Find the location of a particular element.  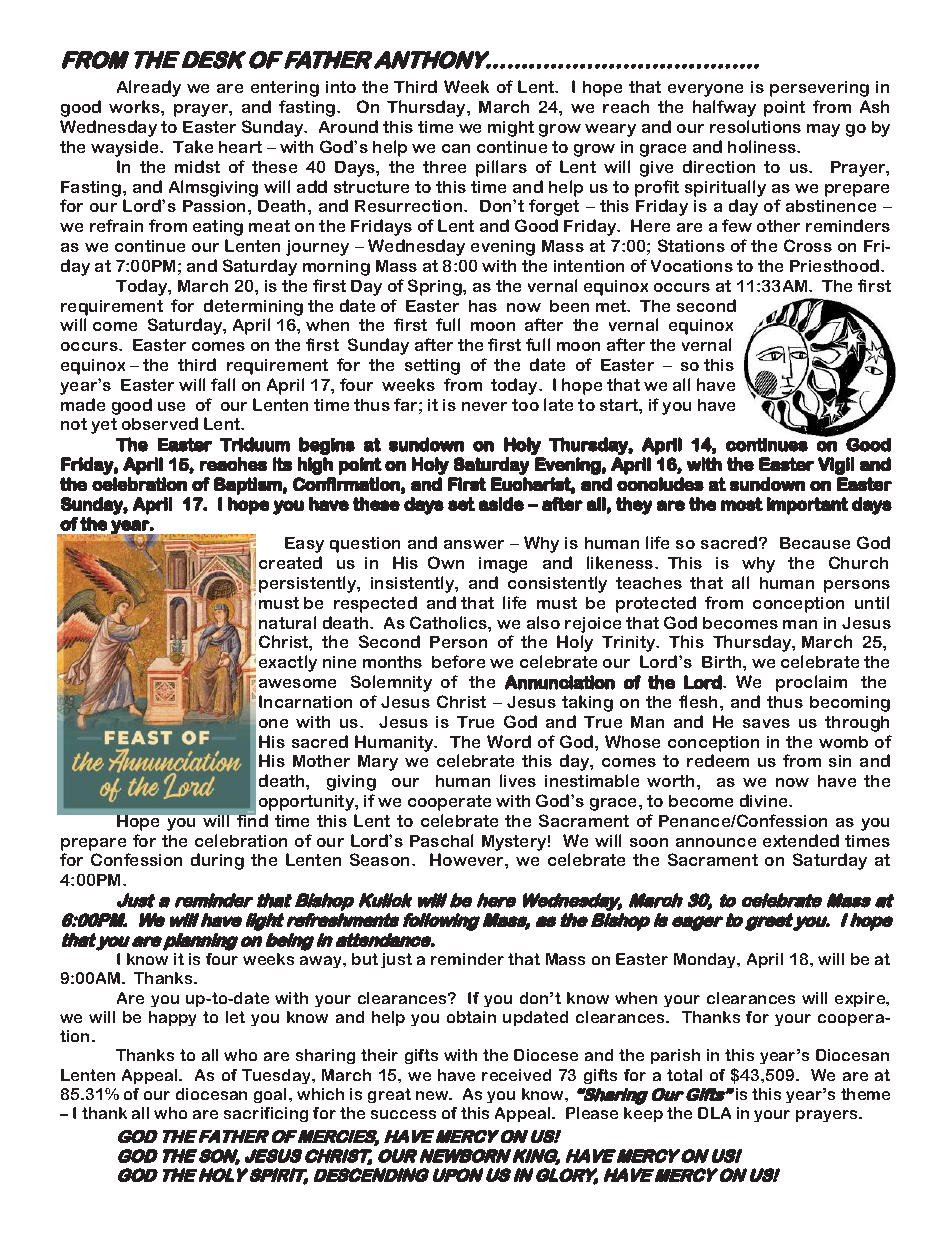

happy is located at coordinates (172, 1018).
